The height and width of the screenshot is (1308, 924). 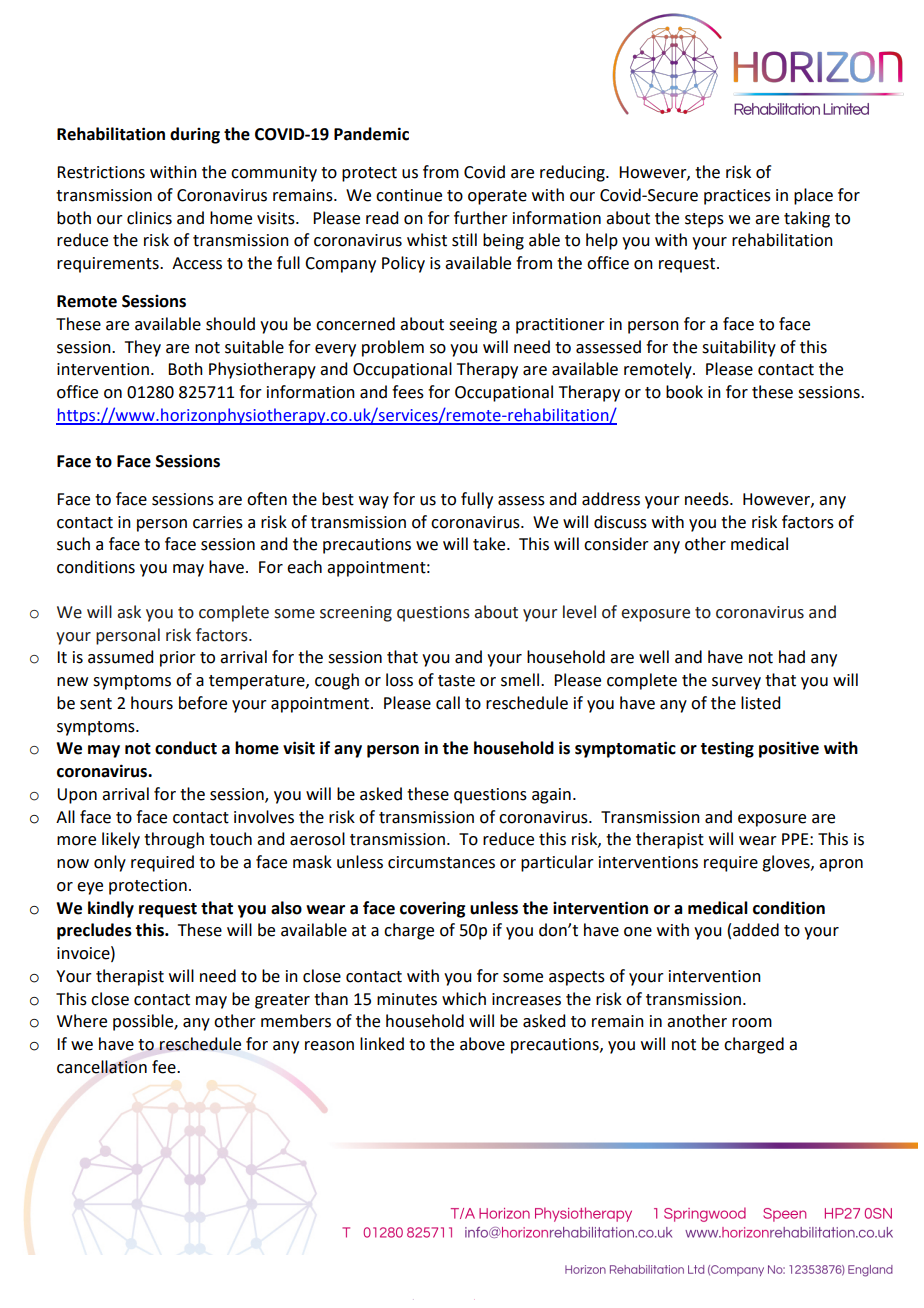 I want to click on practices, so click(x=737, y=197).
